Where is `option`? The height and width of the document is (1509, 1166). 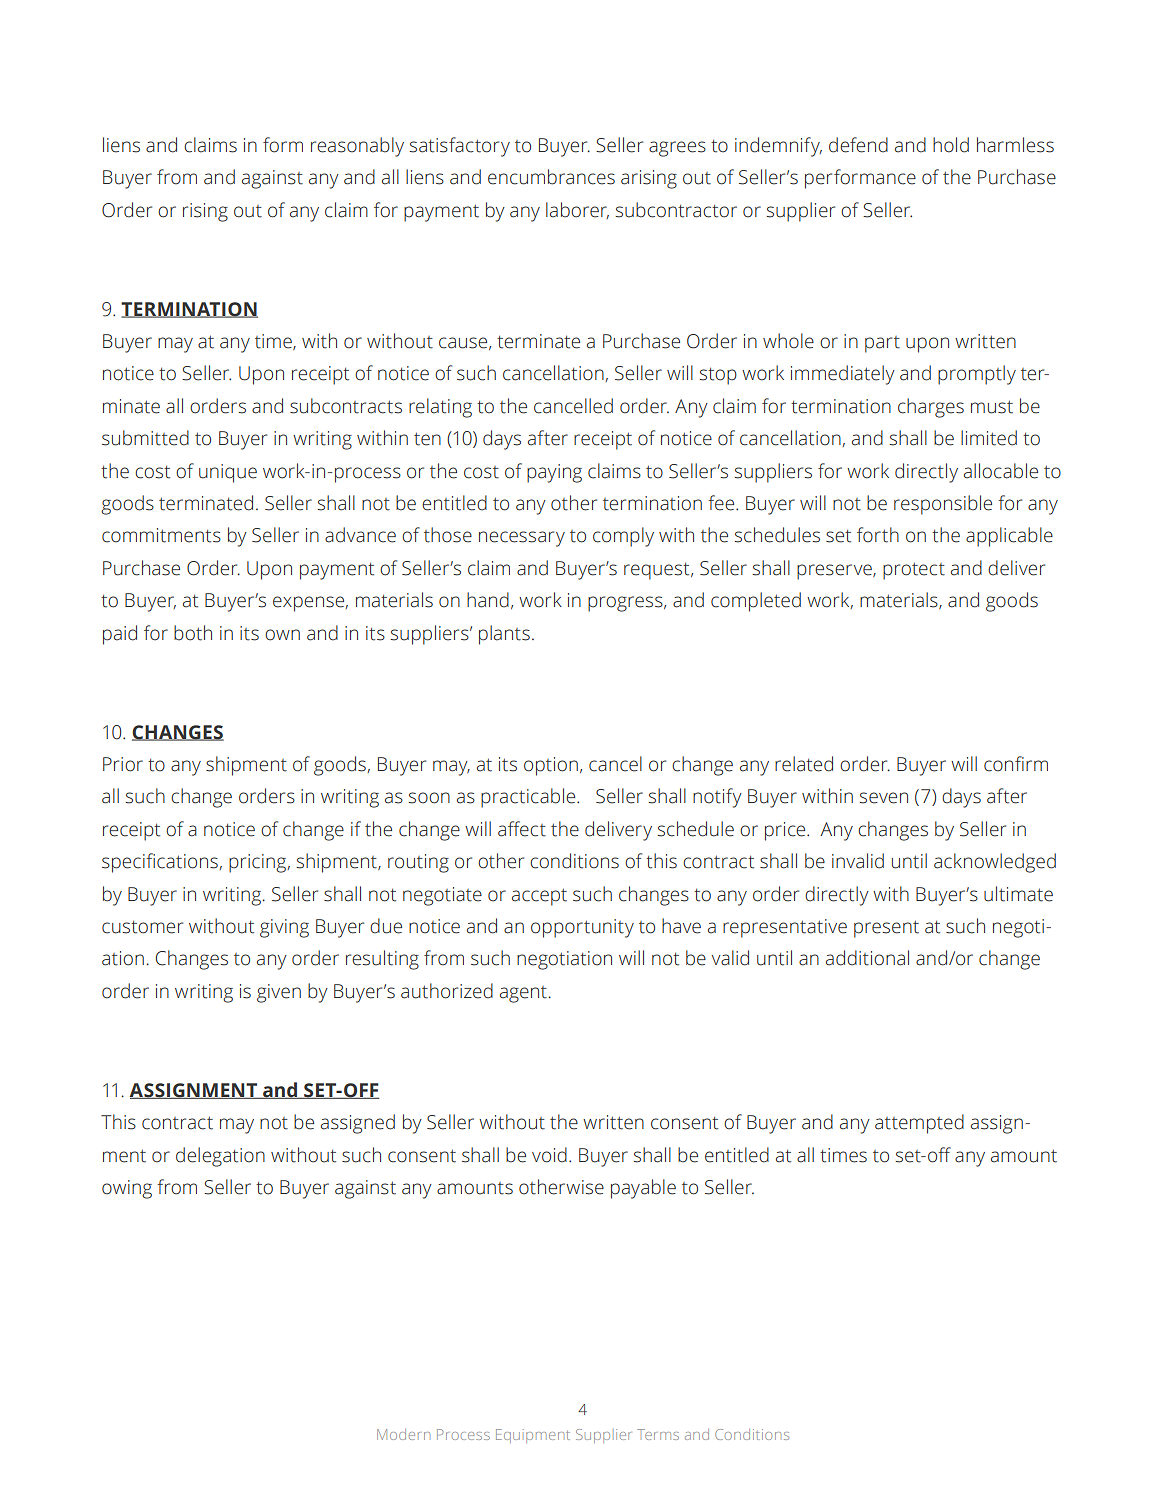 option is located at coordinates (551, 766).
